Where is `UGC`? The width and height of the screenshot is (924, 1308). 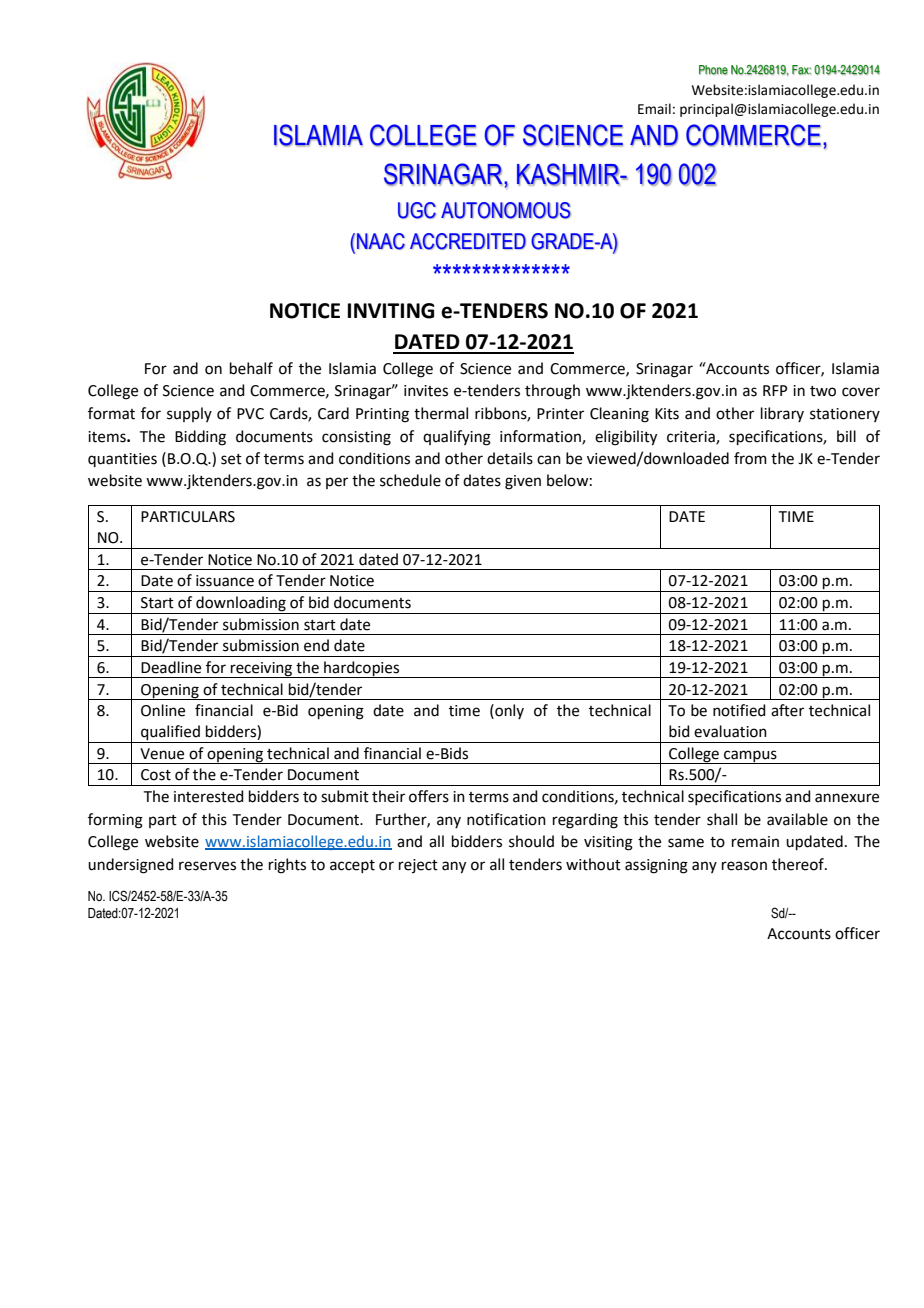
UGC is located at coordinates (417, 210).
